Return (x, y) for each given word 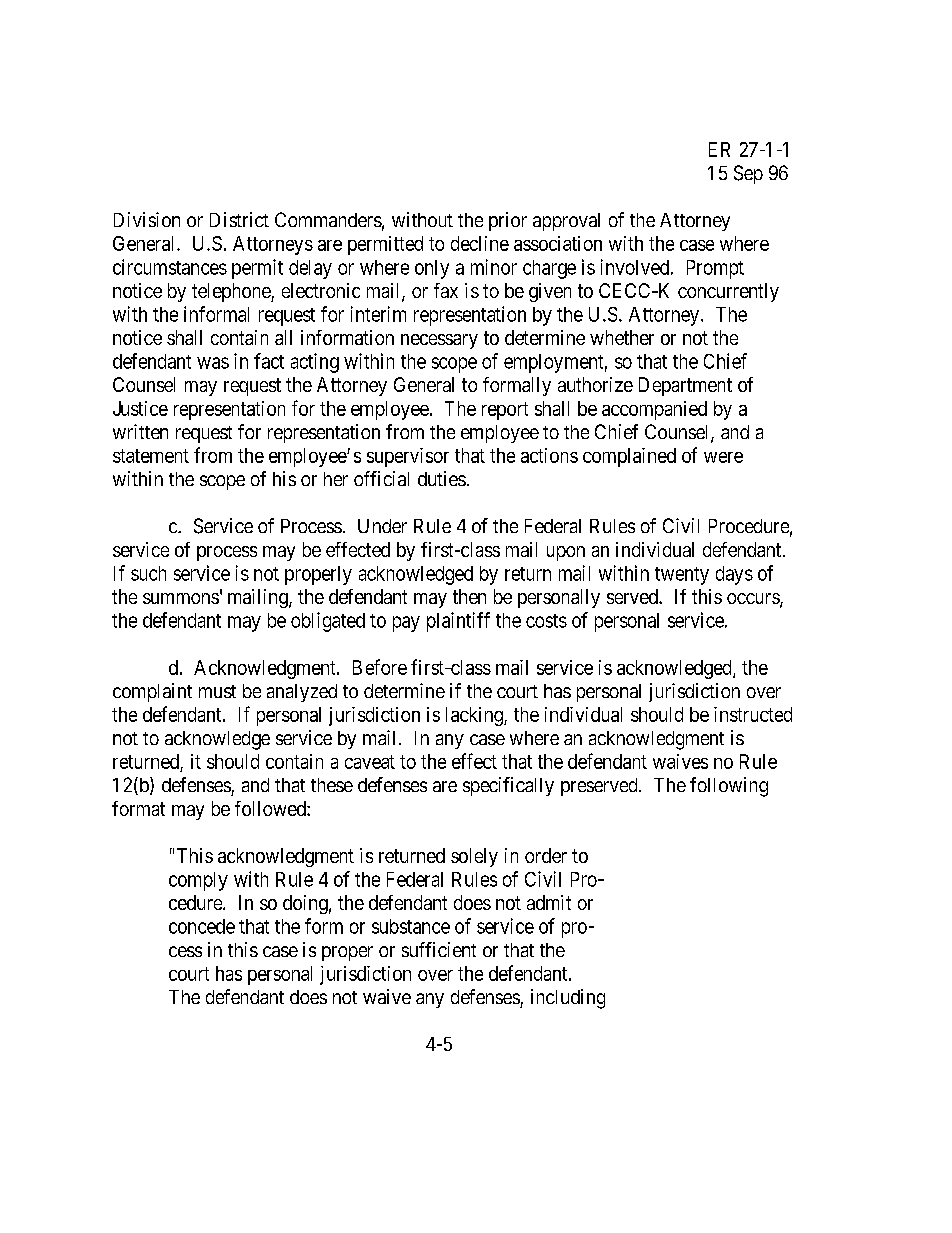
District (239, 219)
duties (442, 478)
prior (508, 221)
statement (151, 456)
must (217, 691)
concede (202, 926)
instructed (753, 714)
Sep (748, 174)
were (723, 457)
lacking (475, 716)
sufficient (439, 949)
